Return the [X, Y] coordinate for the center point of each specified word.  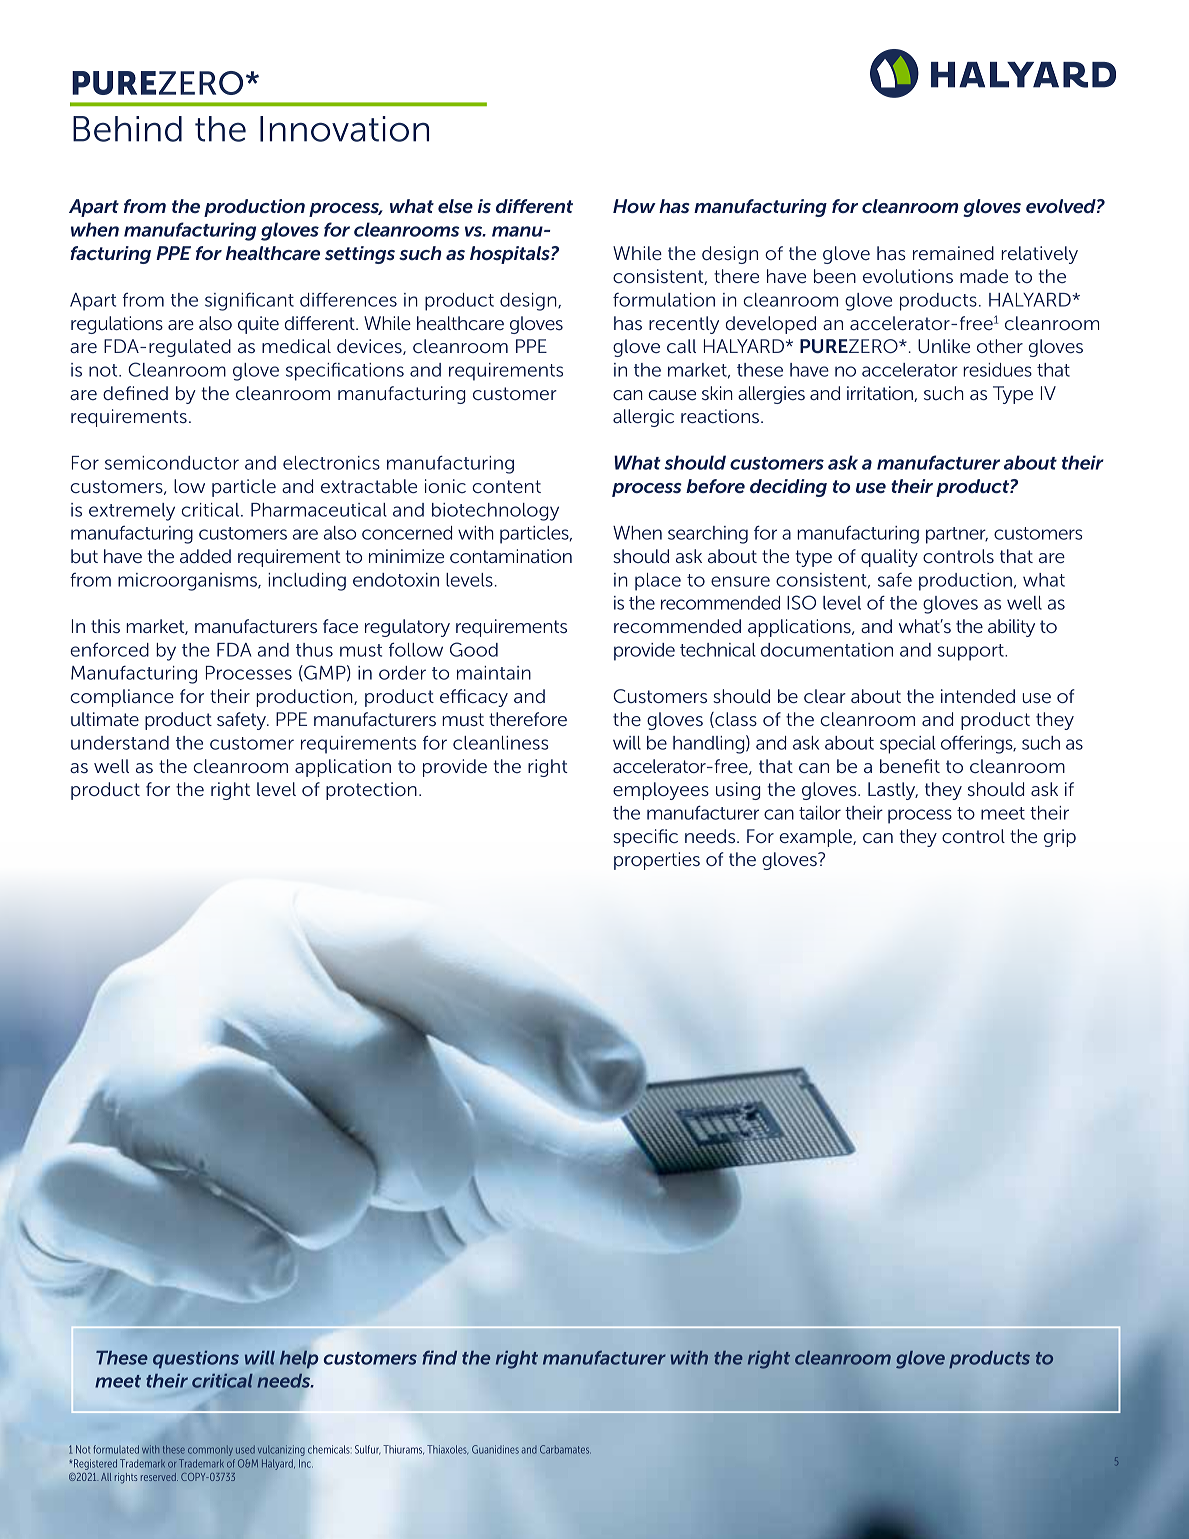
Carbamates [565, 1449]
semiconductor [172, 463]
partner [957, 535]
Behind [127, 129]
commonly [210, 1451]
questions [196, 1360]
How [634, 206]
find [439, 1357]
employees [661, 791]
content [506, 486]
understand [120, 743]
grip [1060, 838]
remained [953, 253]
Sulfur [367, 1450]
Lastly [893, 791]
